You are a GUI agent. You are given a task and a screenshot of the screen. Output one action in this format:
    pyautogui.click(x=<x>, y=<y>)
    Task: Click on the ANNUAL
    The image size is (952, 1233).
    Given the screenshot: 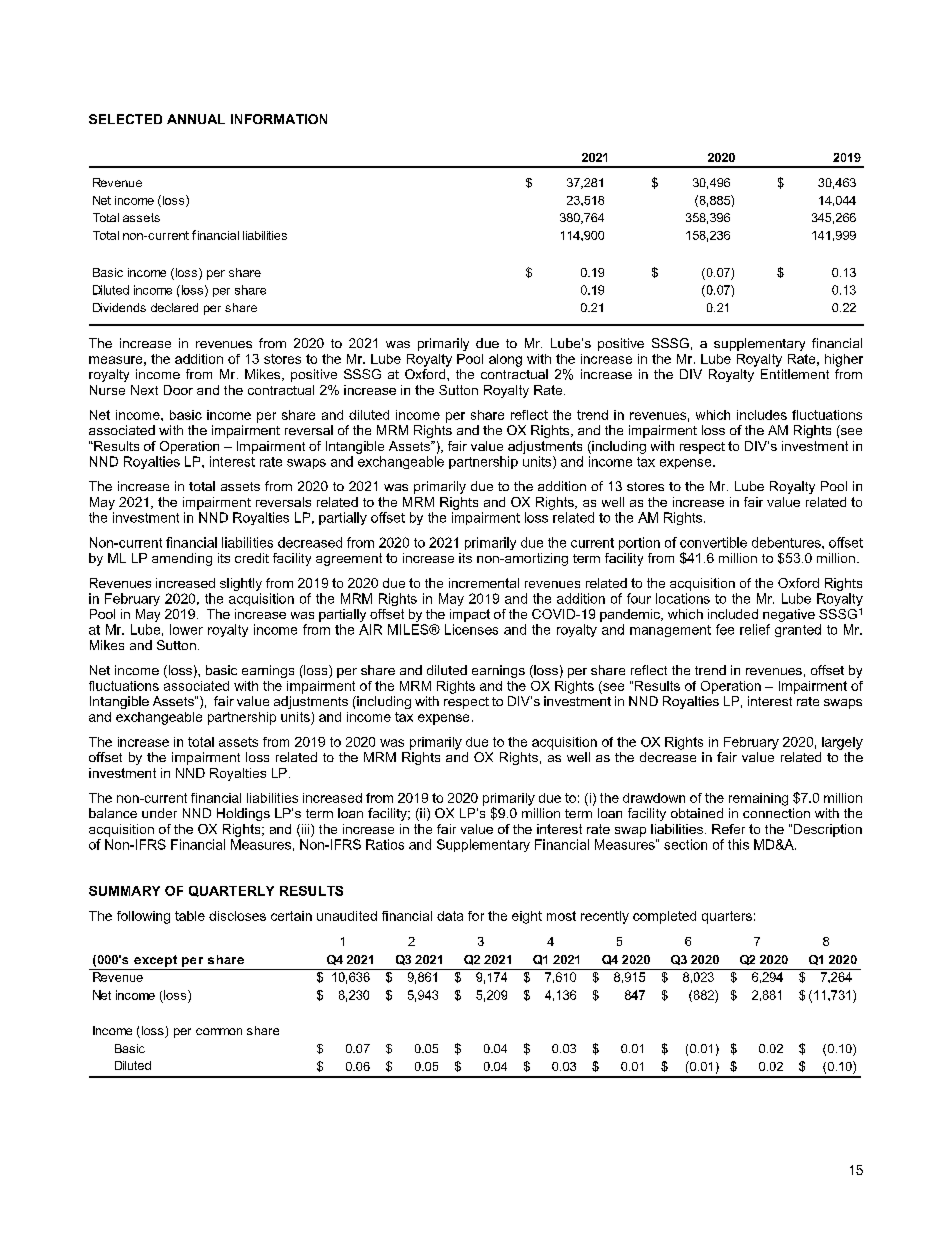 What is the action you would take?
    pyautogui.click(x=196, y=119)
